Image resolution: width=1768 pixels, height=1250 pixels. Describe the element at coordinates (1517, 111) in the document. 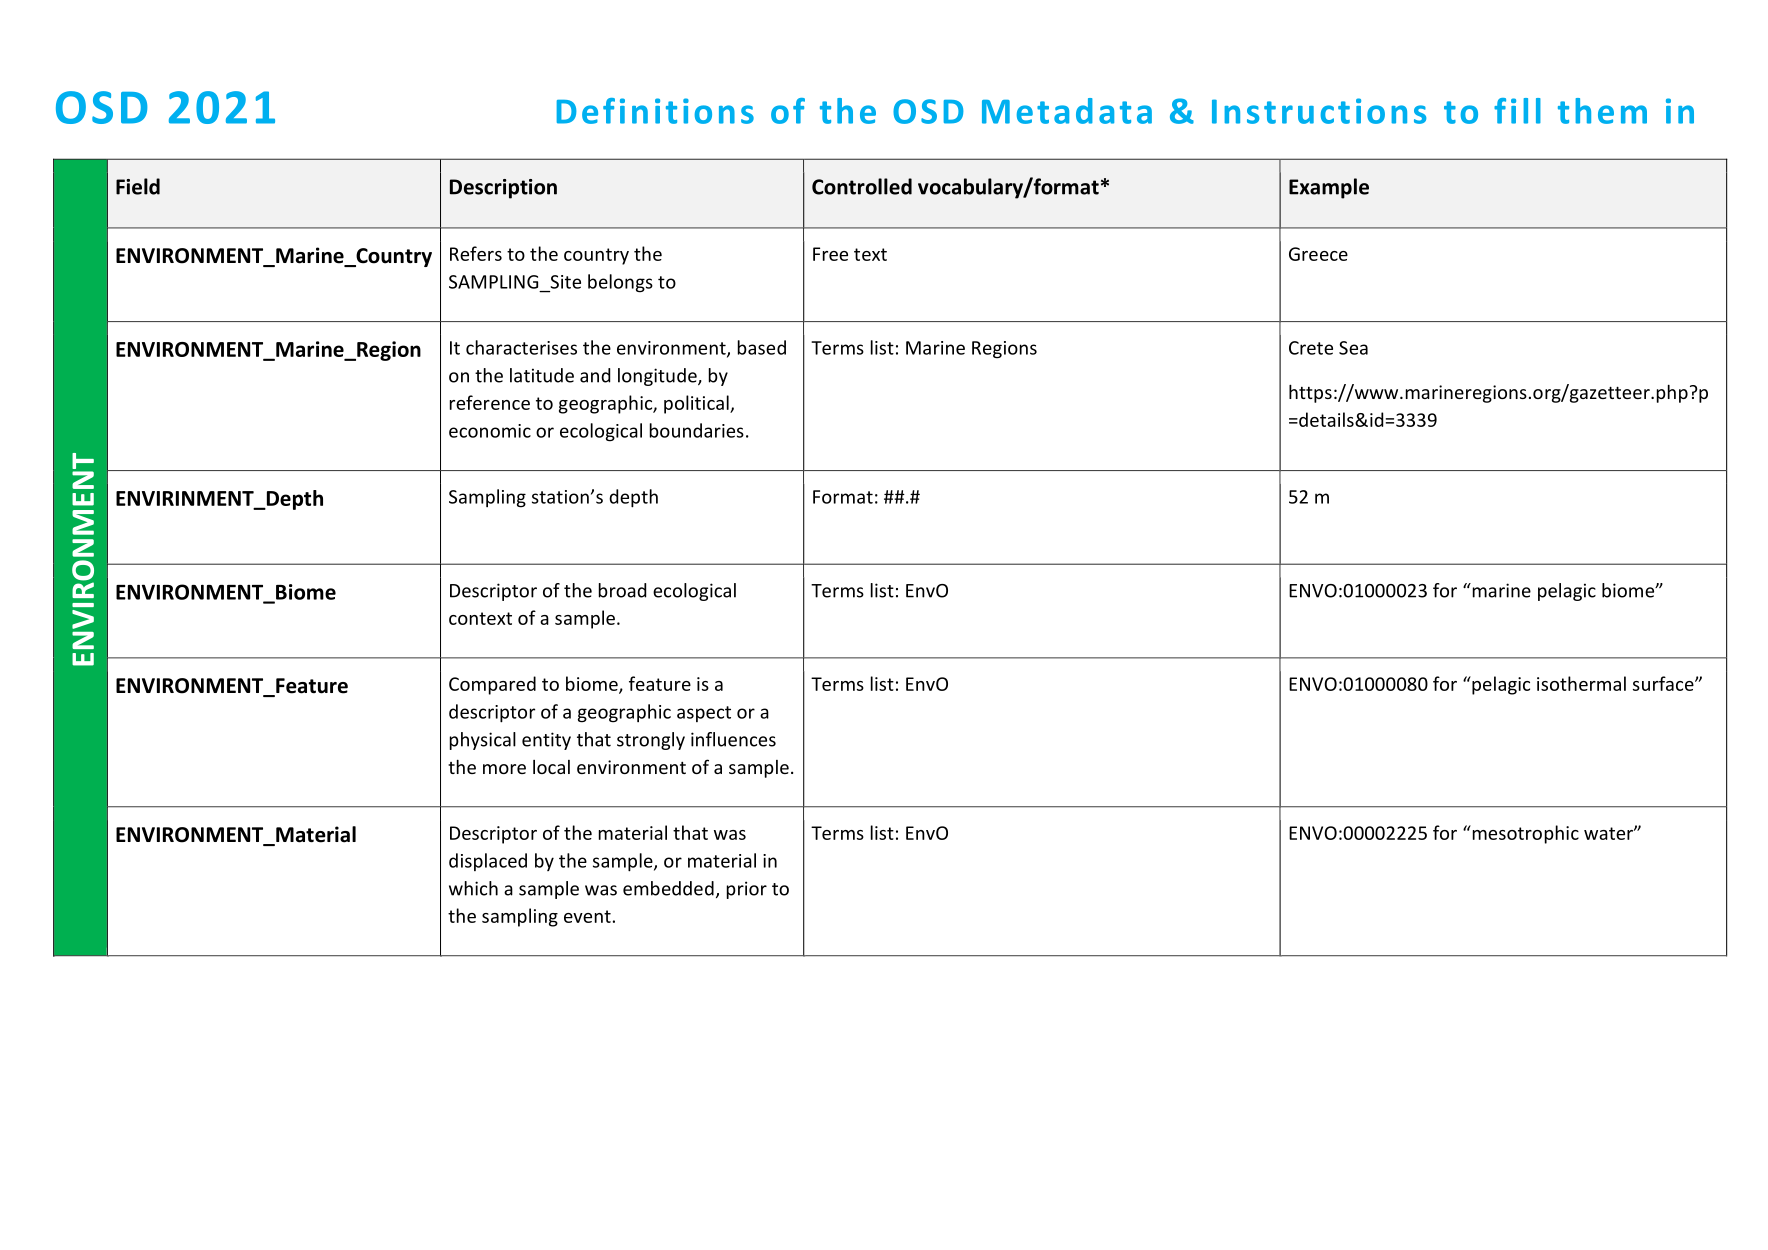

I see `fill` at that location.
